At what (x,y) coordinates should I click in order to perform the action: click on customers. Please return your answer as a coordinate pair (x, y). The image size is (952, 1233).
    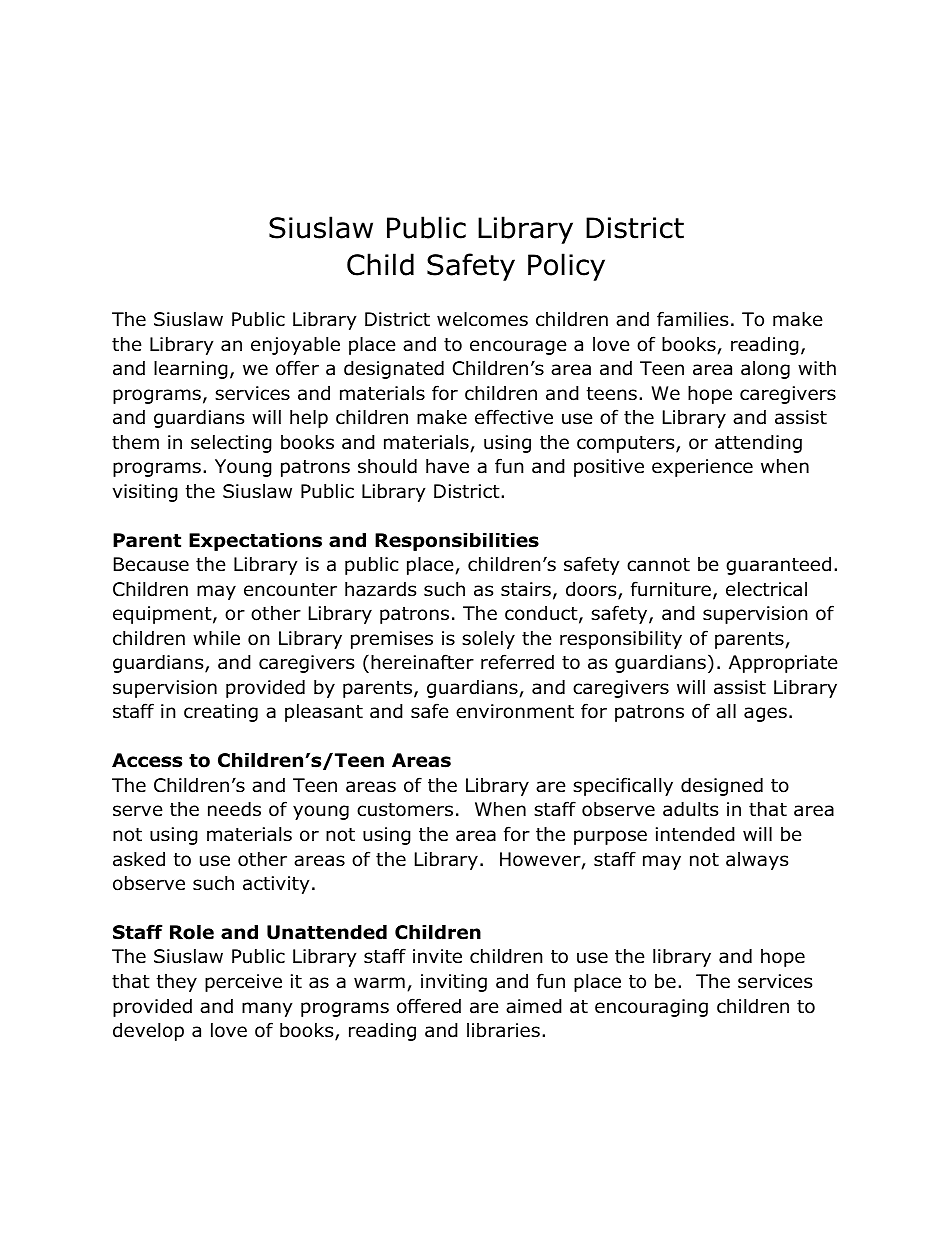
    Looking at the image, I should click on (405, 810).
